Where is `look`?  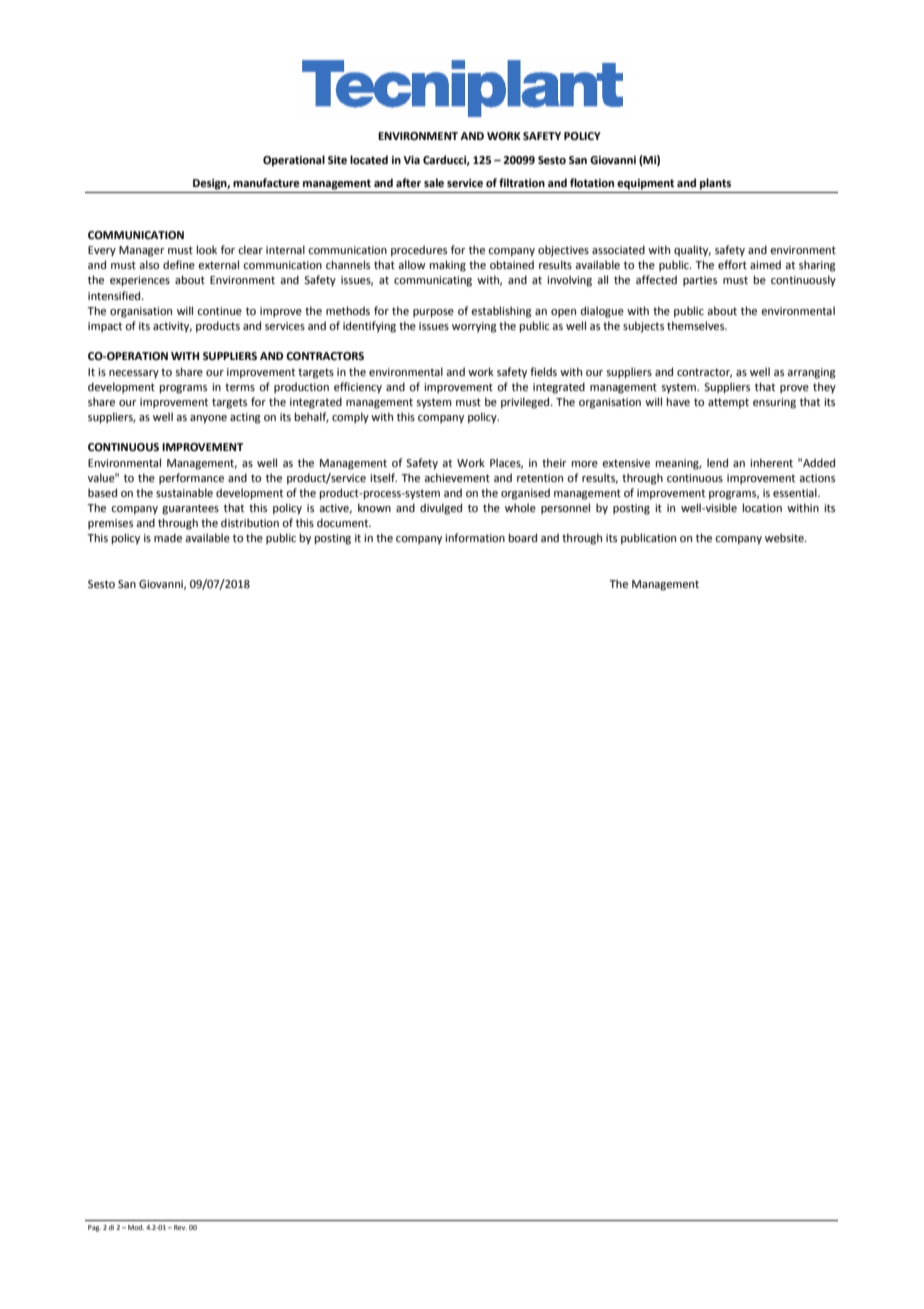
look is located at coordinates (207, 249).
